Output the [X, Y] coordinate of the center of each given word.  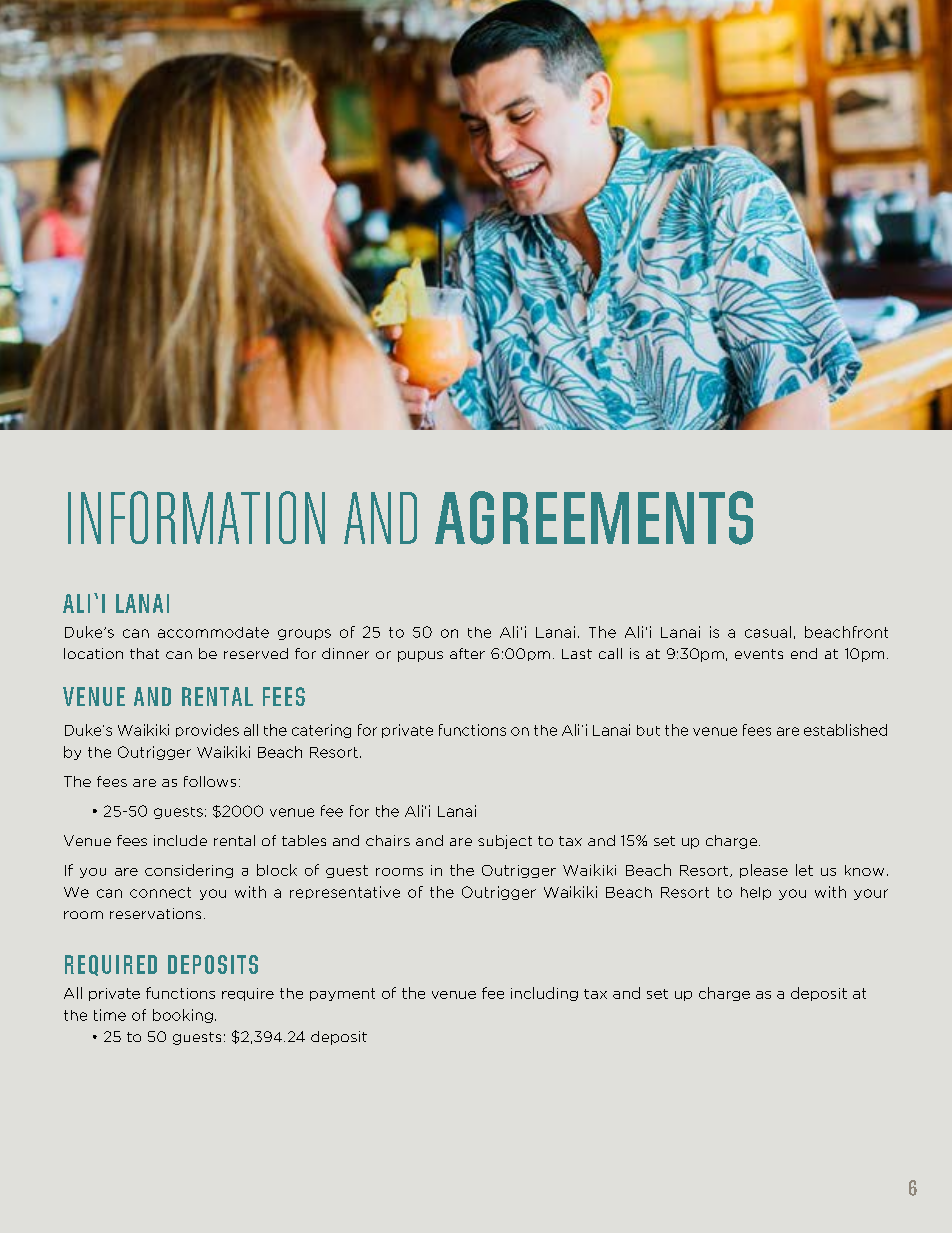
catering [321, 731]
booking [183, 1016]
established [845, 730]
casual [768, 632]
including [544, 994]
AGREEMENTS [594, 518]
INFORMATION [196, 517]
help [756, 893]
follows [210, 781]
